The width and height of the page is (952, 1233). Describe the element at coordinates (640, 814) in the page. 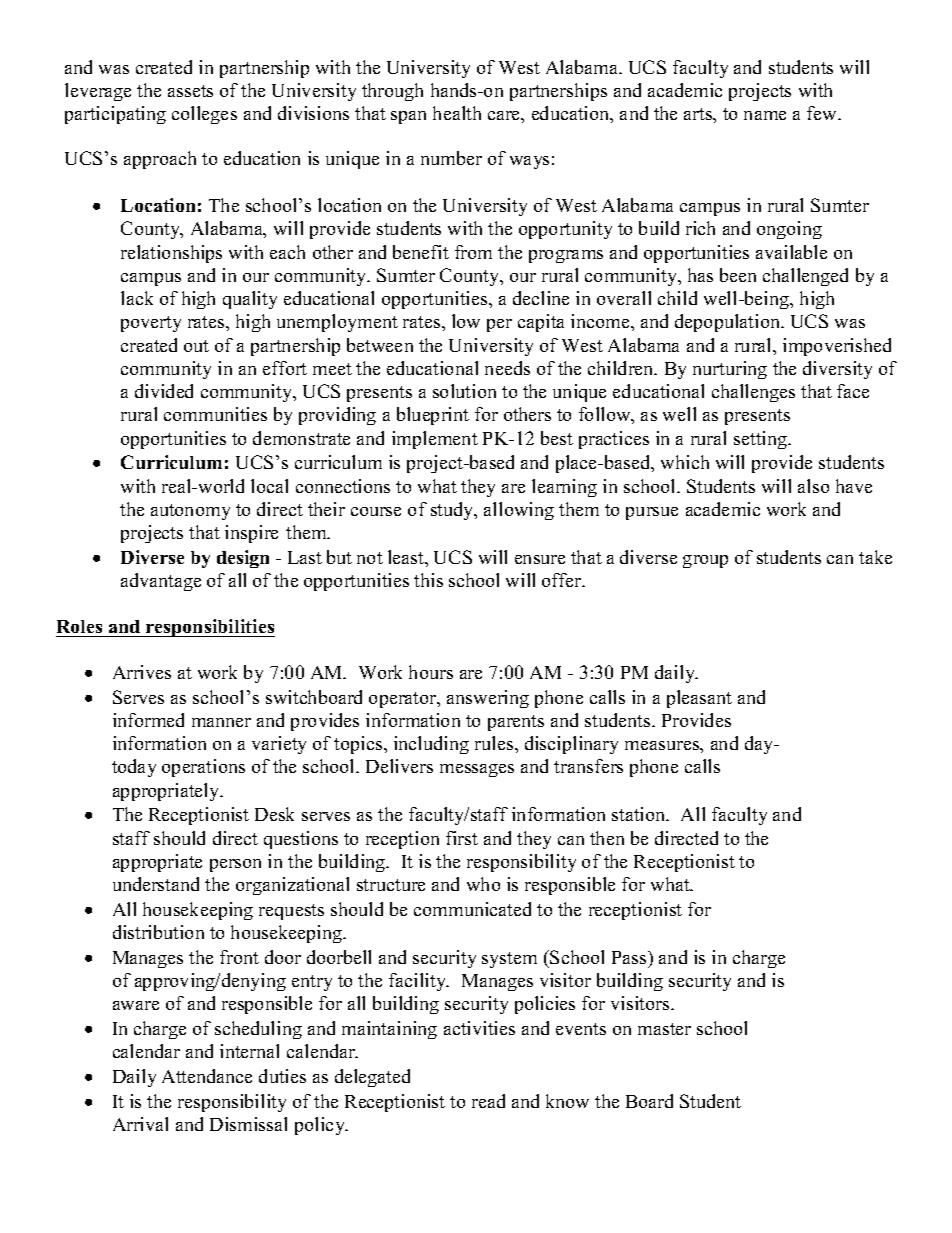

I see `station` at that location.
